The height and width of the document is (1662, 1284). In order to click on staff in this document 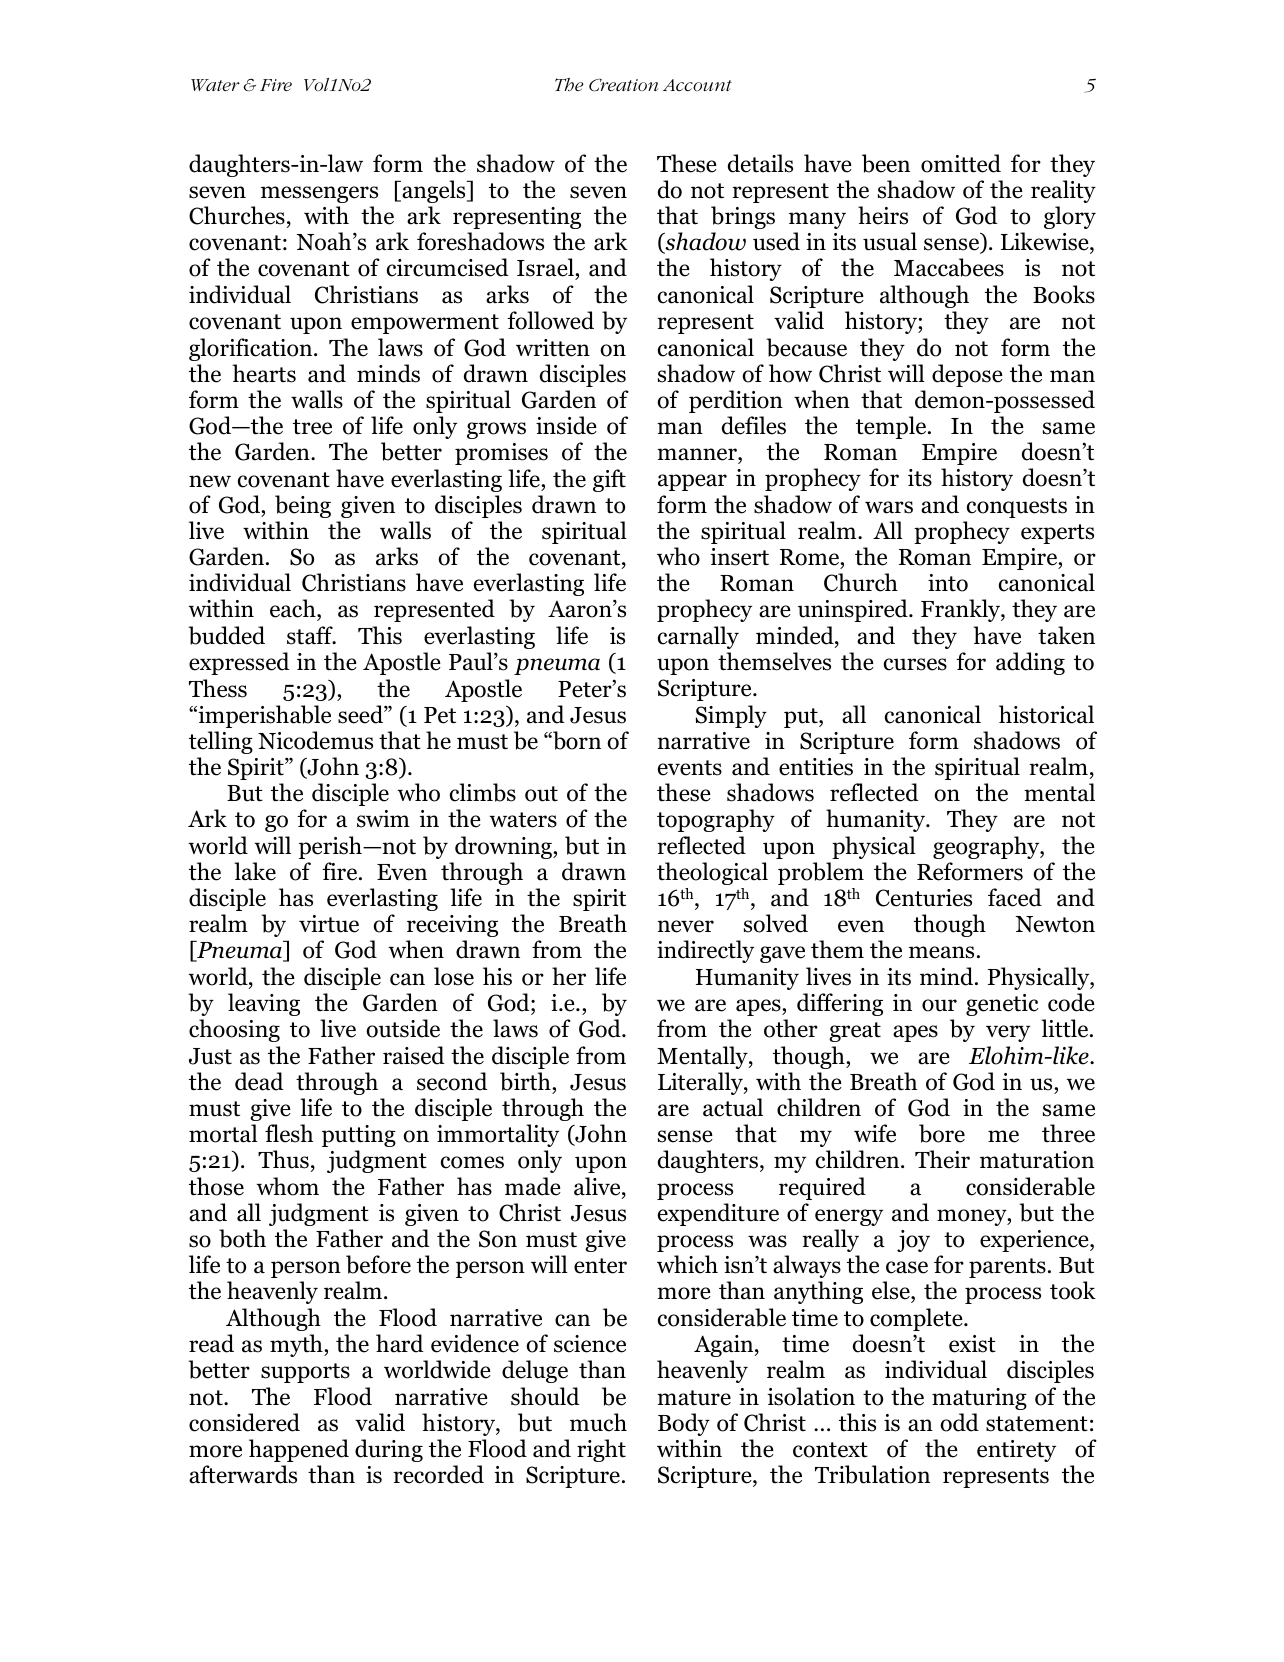, I will do `click(311, 635)`.
